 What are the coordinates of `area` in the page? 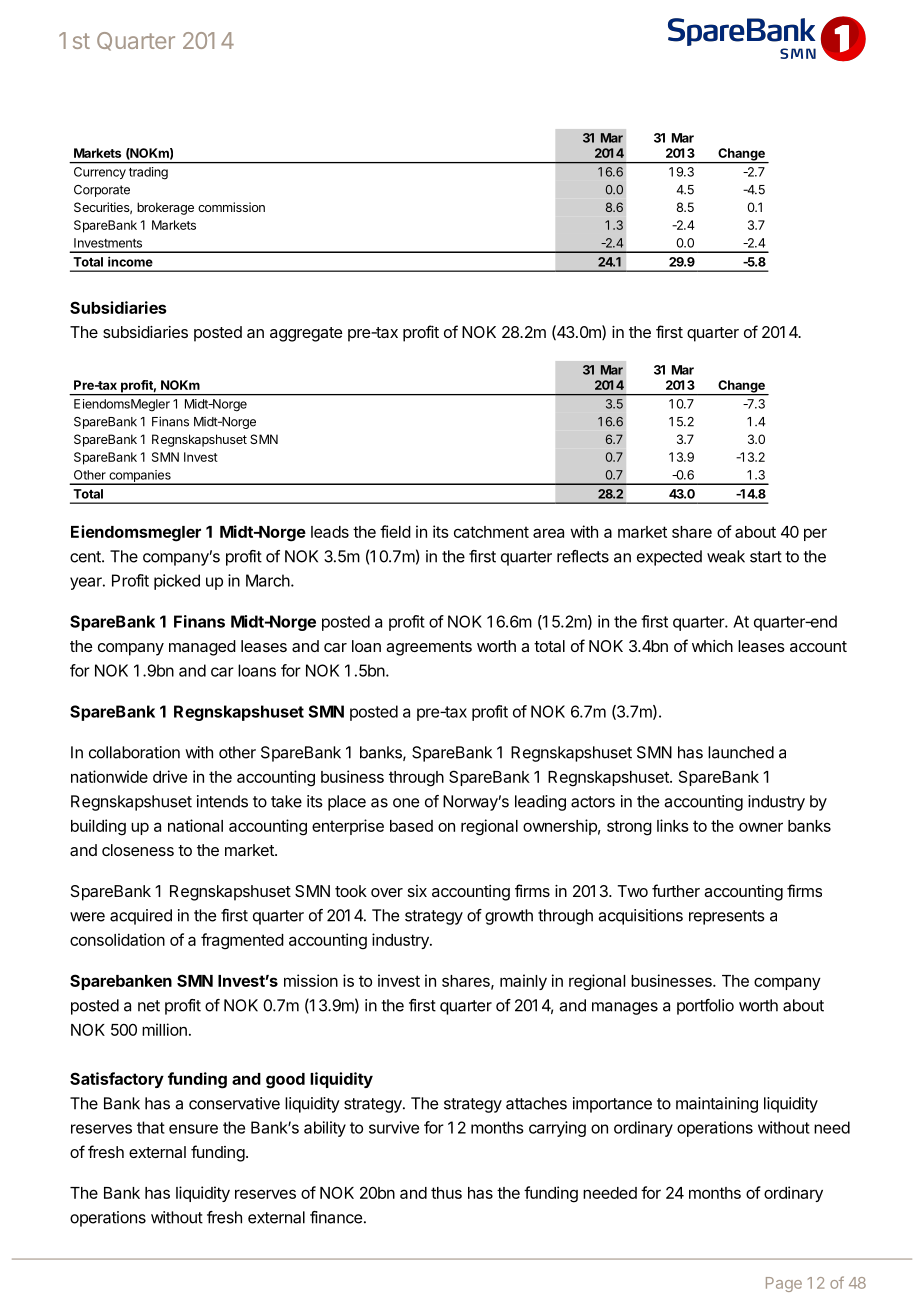 It's located at (548, 533).
